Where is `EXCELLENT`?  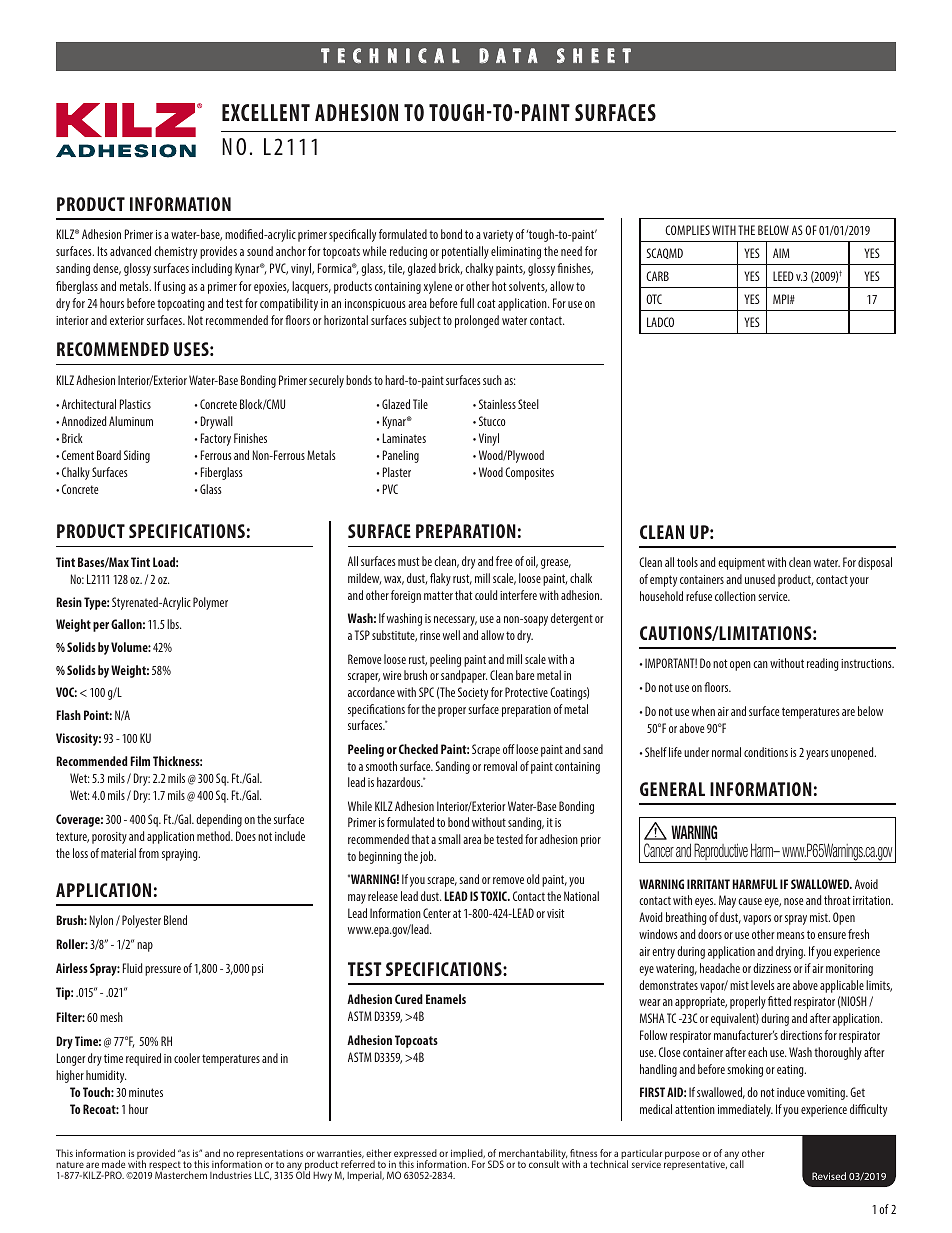
EXCELLENT is located at coordinates (266, 112).
